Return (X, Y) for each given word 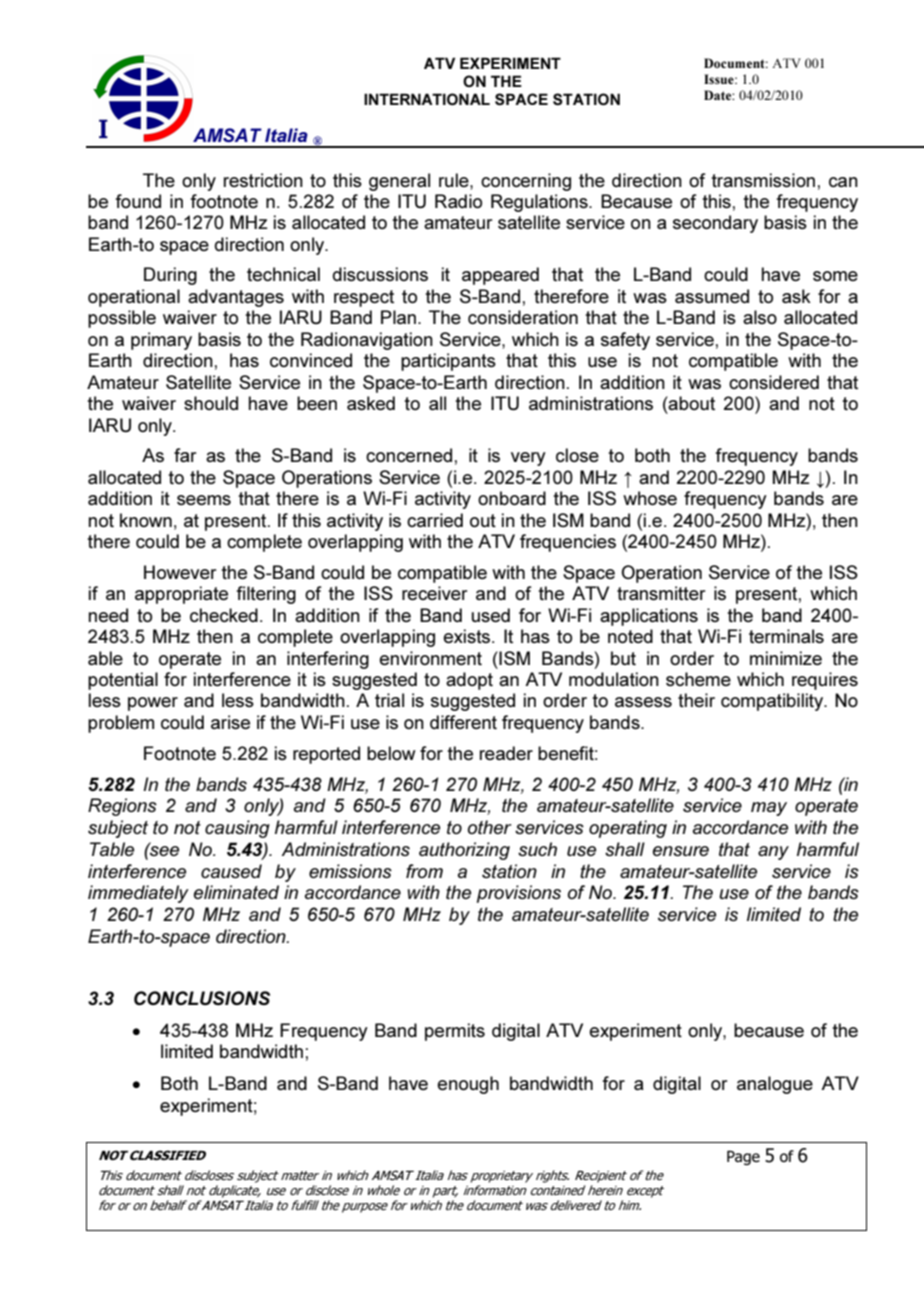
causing (237, 829)
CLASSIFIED (168, 1155)
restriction (263, 180)
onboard (512, 498)
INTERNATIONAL (427, 99)
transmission (763, 180)
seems (204, 500)
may (769, 809)
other (490, 827)
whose (650, 498)
